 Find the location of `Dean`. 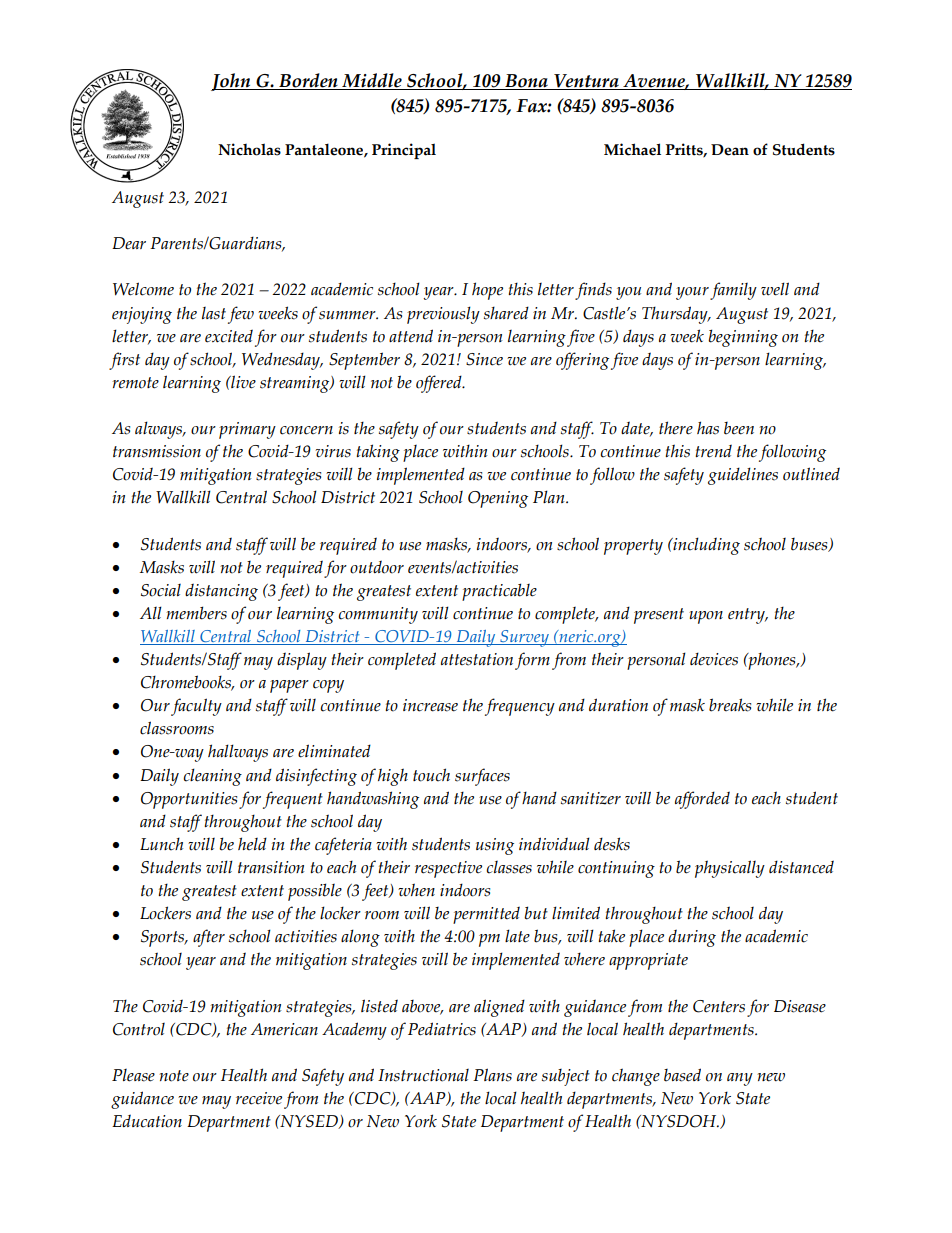

Dean is located at coordinates (730, 150).
